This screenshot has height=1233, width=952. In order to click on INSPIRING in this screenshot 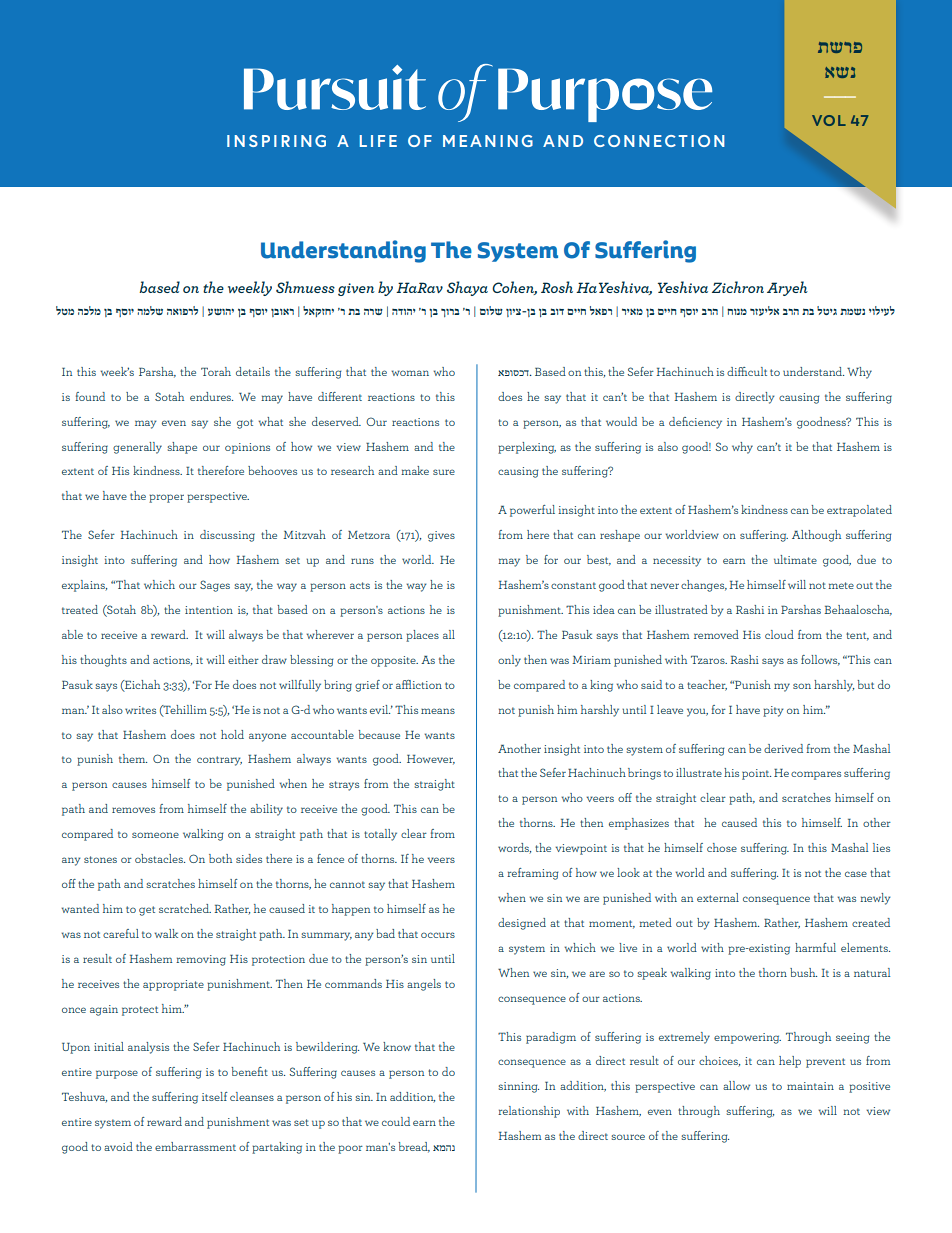, I will do `click(276, 141)`.
